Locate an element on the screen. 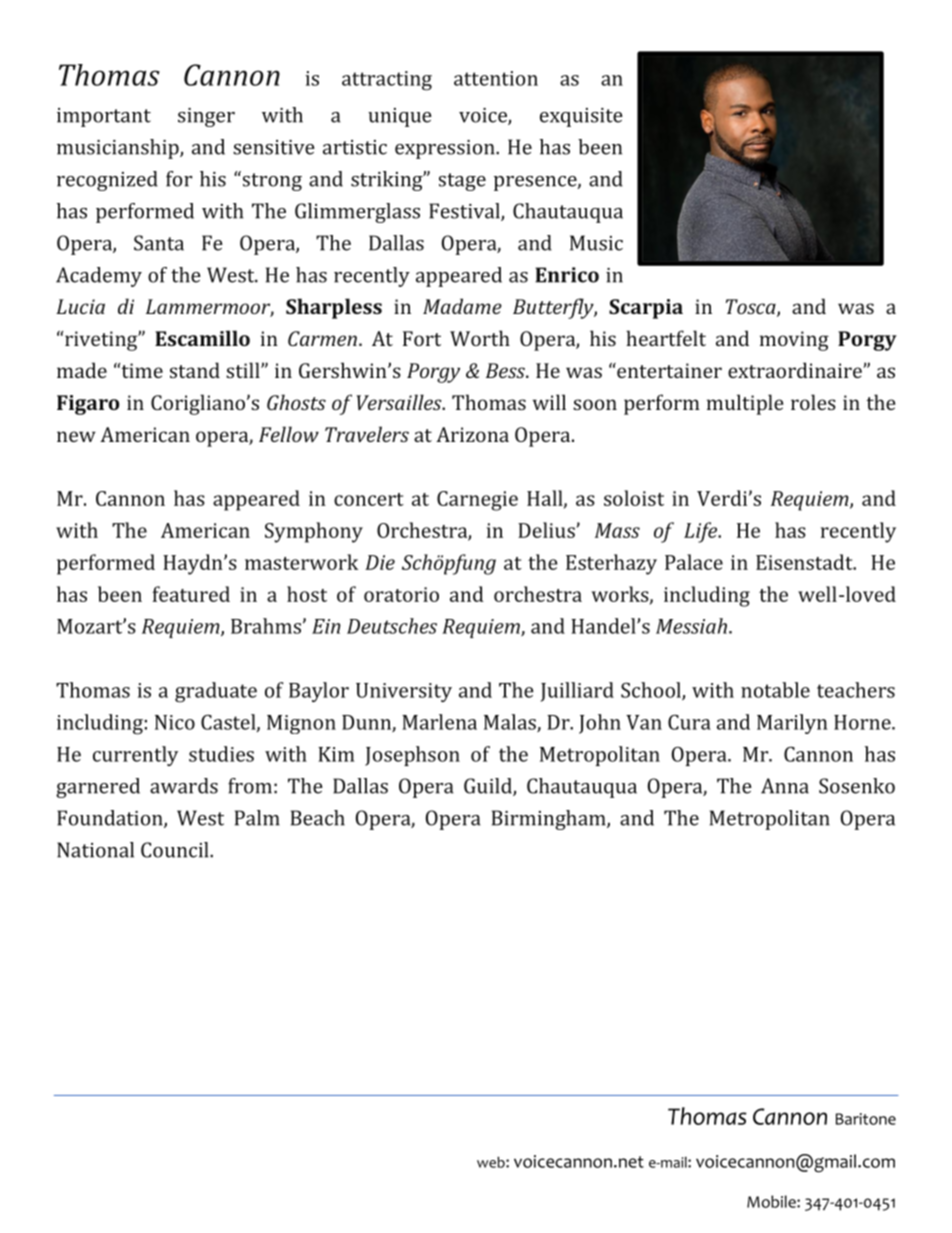 This screenshot has height=1233, width=952. Birmingham is located at coordinates (550, 820).
